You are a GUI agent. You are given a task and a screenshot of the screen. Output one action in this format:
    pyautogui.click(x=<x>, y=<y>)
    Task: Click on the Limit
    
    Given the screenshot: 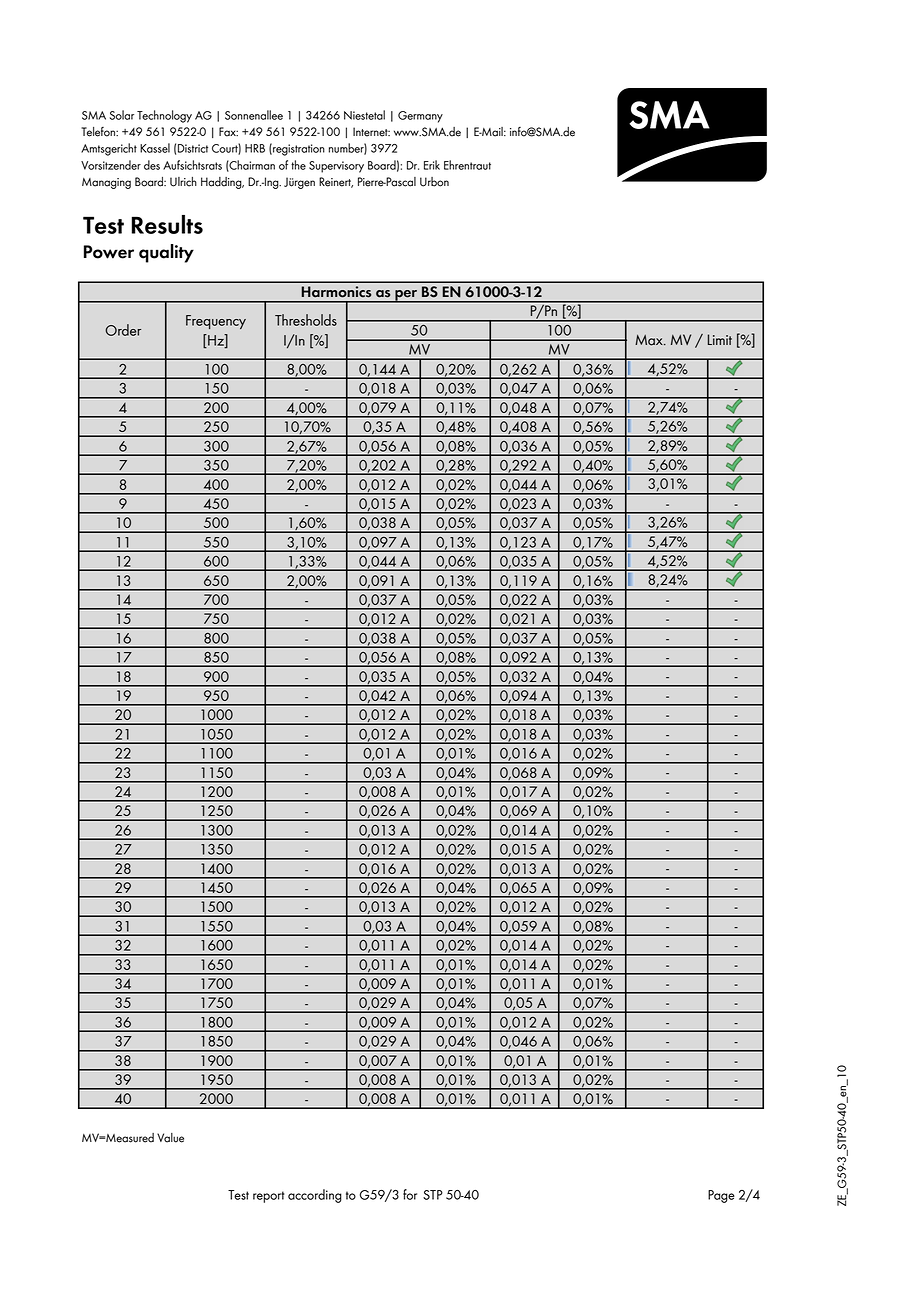 What is the action you would take?
    pyautogui.click(x=720, y=339)
